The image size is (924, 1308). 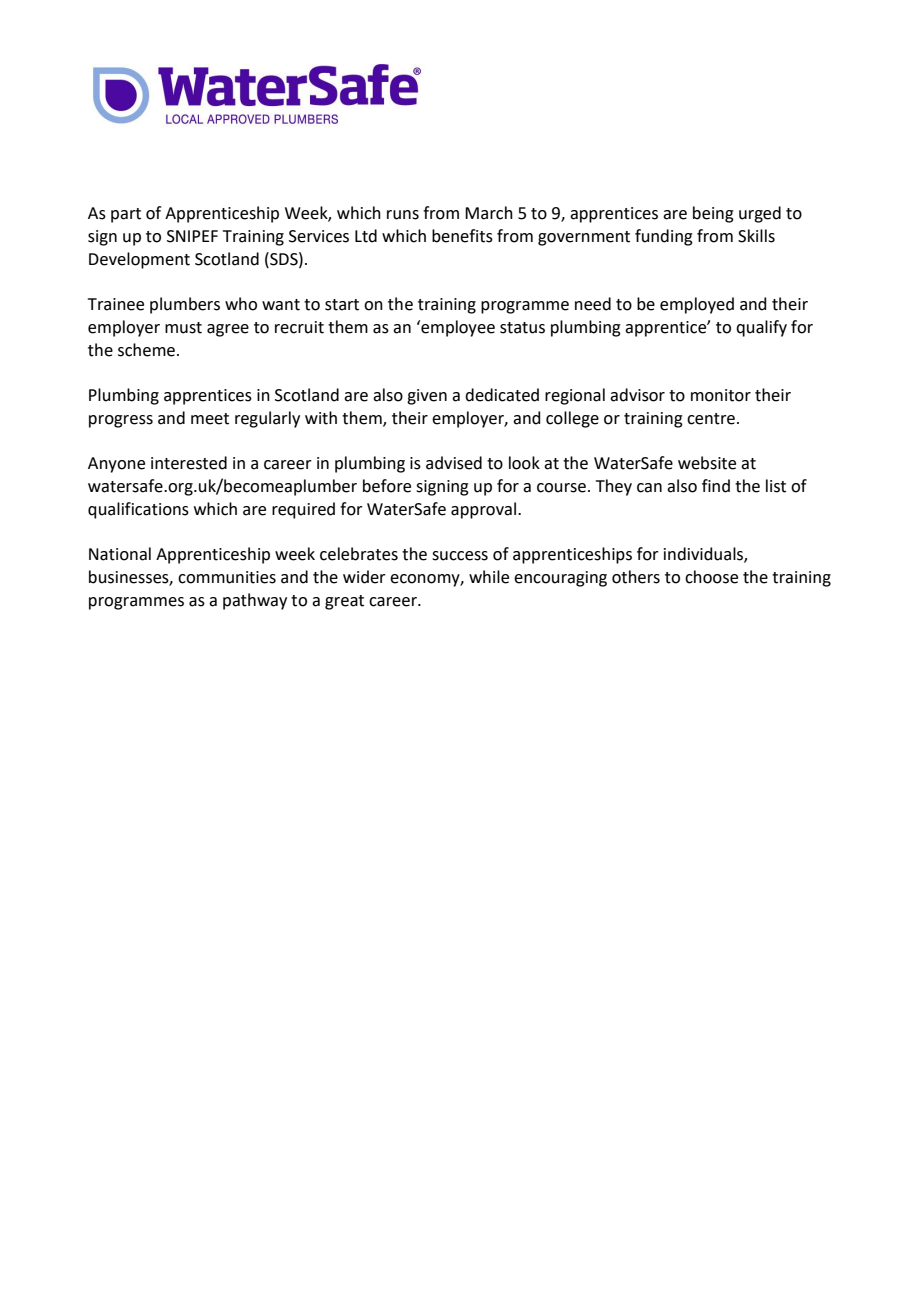 What do you see at coordinates (126, 215) in the screenshot?
I see `part` at bounding box center [126, 215].
